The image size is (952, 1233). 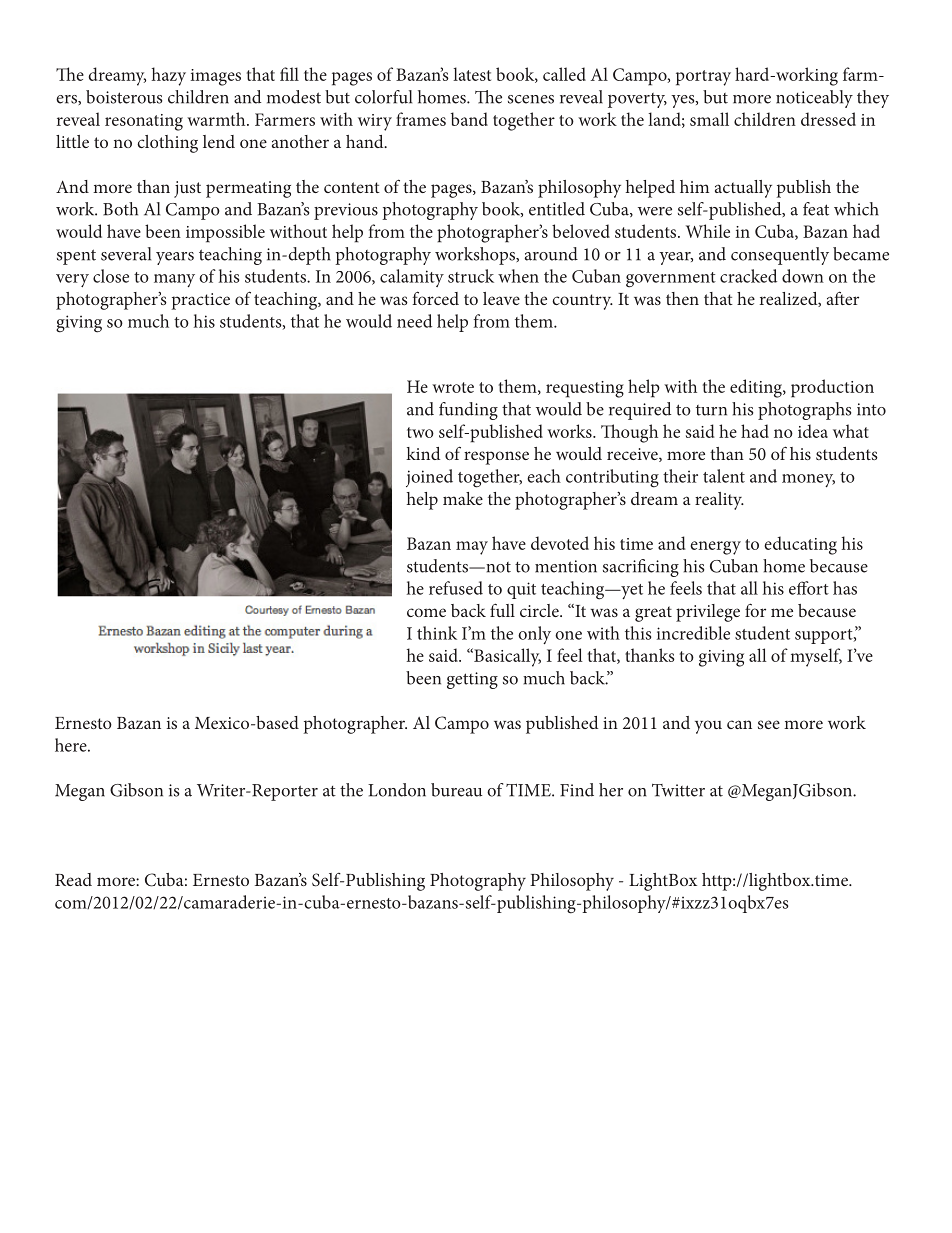 What do you see at coordinates (73, 879) in the screenshot?
I see `Read` at bounding box center [73, 879].
